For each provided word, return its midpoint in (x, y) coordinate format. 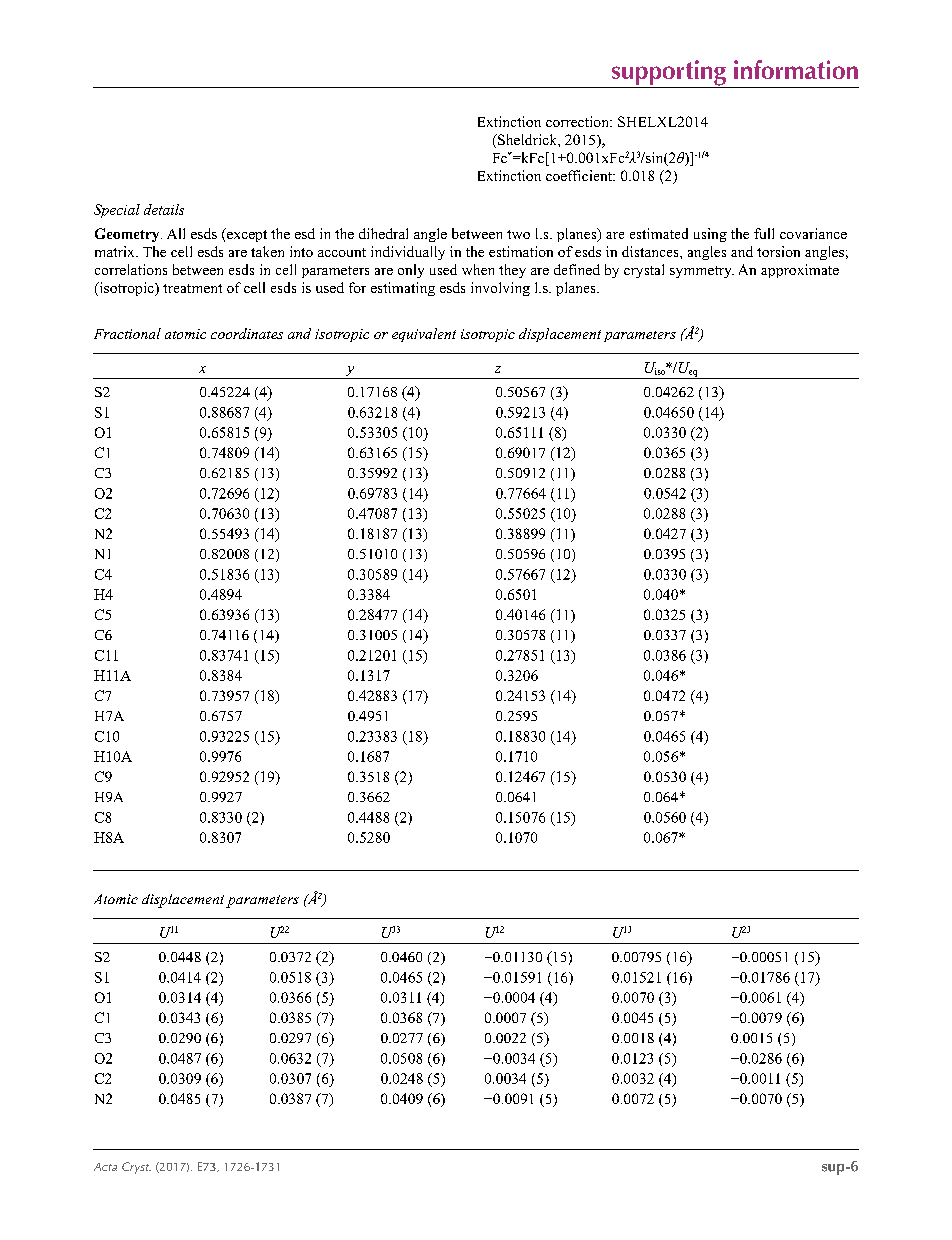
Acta (105, 1167)
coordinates (247, 333)
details (164, 209)
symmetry (702, 272)
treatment (192, 288)
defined (577, 269)
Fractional (127, 333)
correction (578, 121)
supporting (668, 74)
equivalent (424, 335)
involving (500, 289)
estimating (403, 289)
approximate (800, 271)
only (411, 271)
